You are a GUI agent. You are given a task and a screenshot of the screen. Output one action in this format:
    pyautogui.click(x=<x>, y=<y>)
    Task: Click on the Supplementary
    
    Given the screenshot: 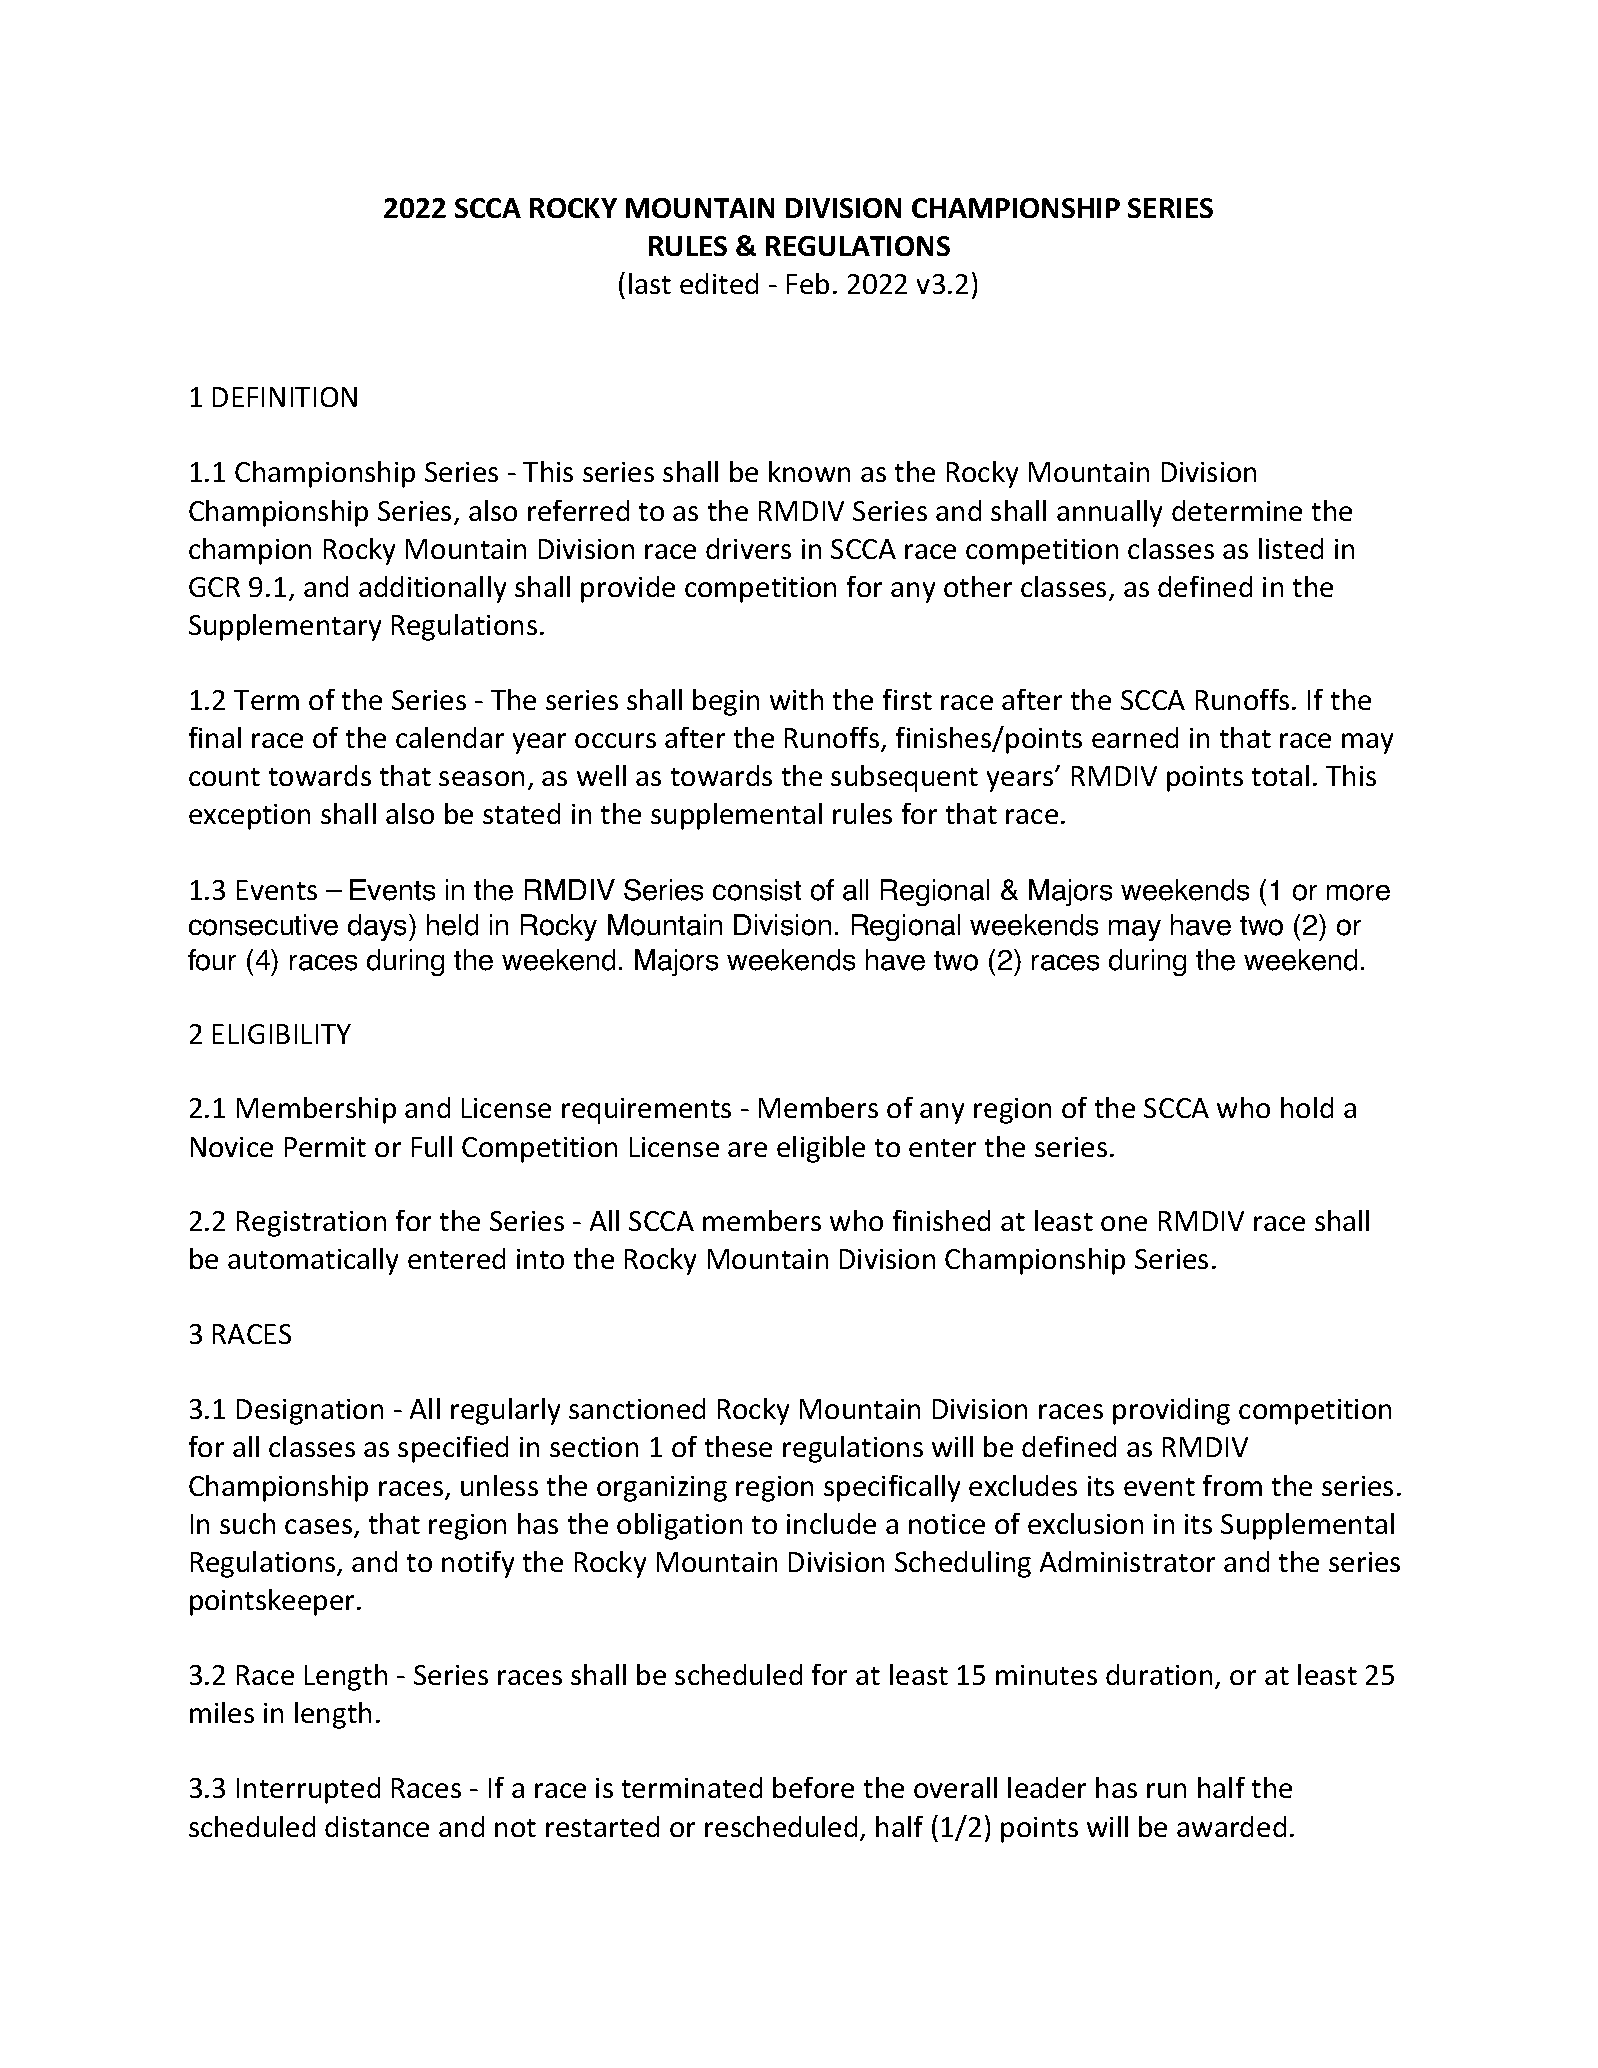 What is the action you would take?
    pyautogui.click(x=285, y=627)
